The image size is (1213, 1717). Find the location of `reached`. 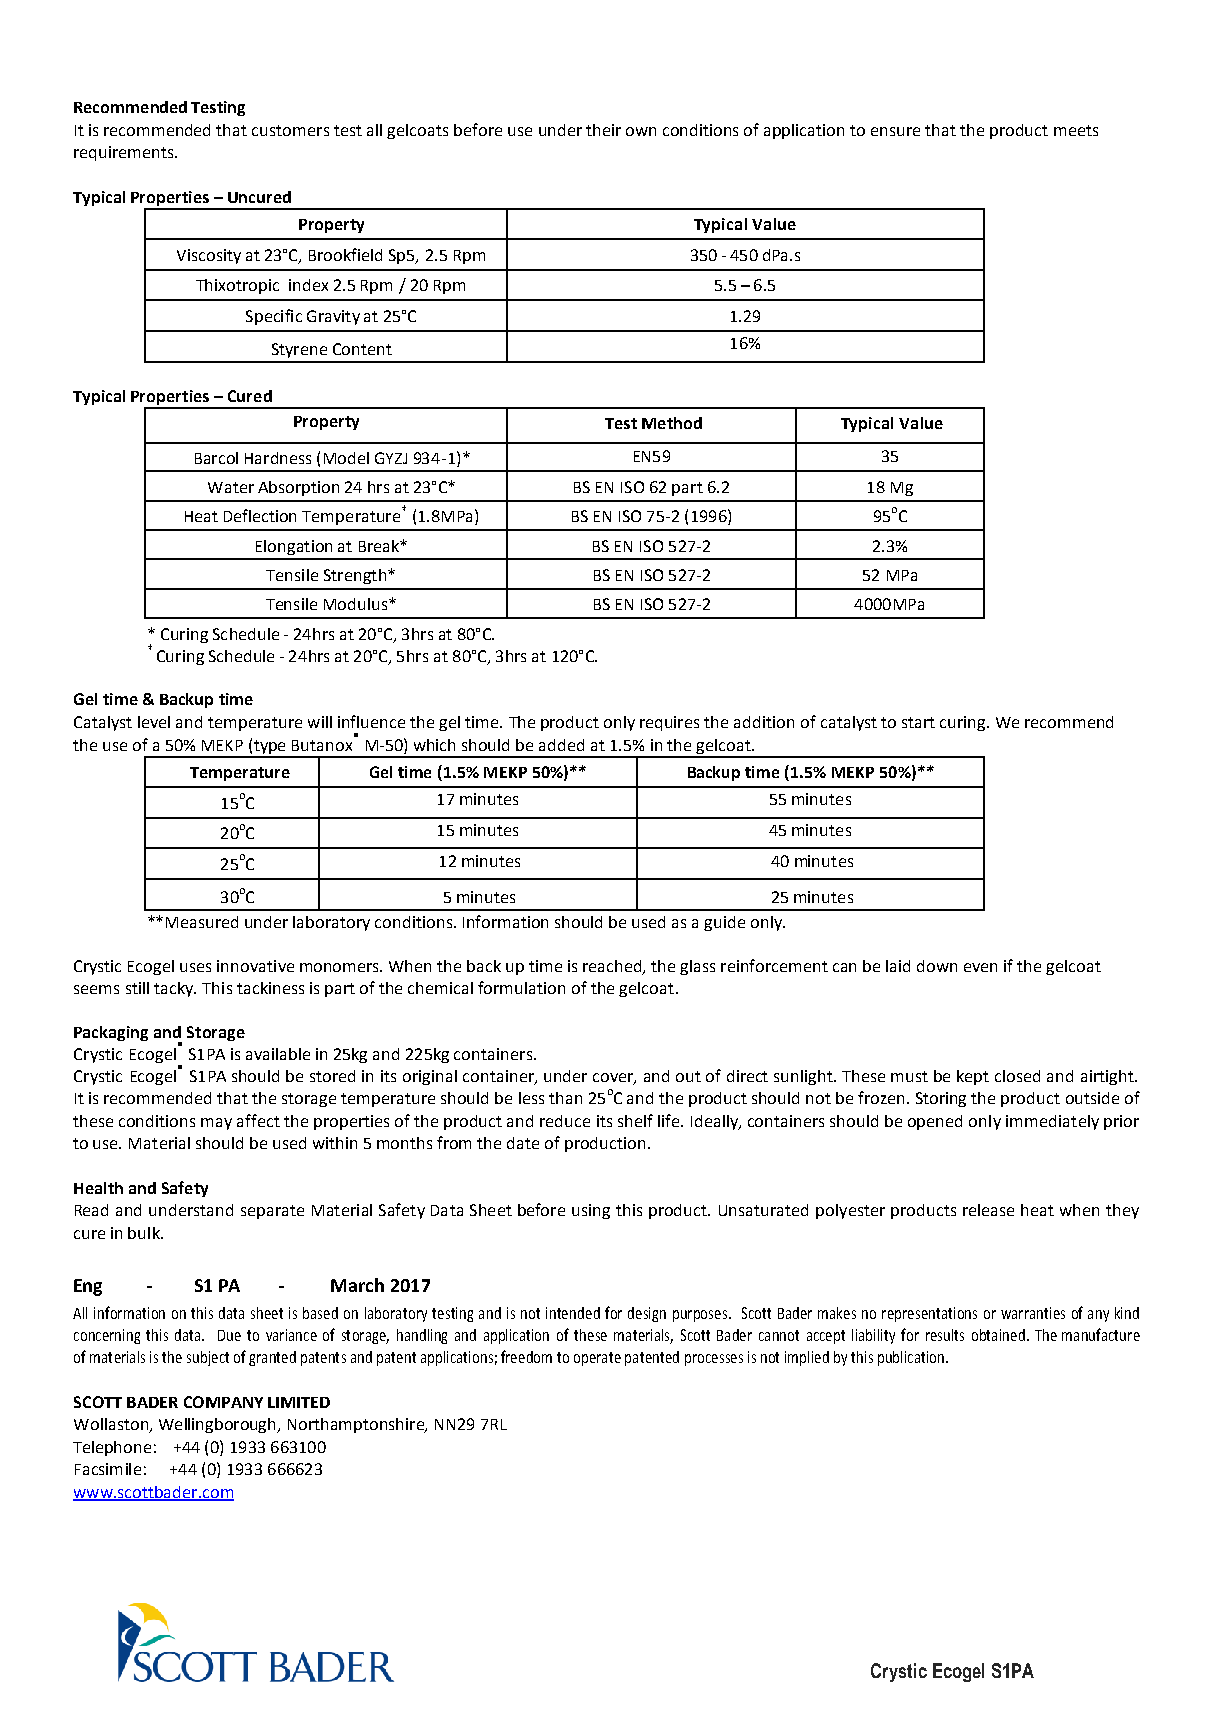

reached is located at coordinates (613, 967).
